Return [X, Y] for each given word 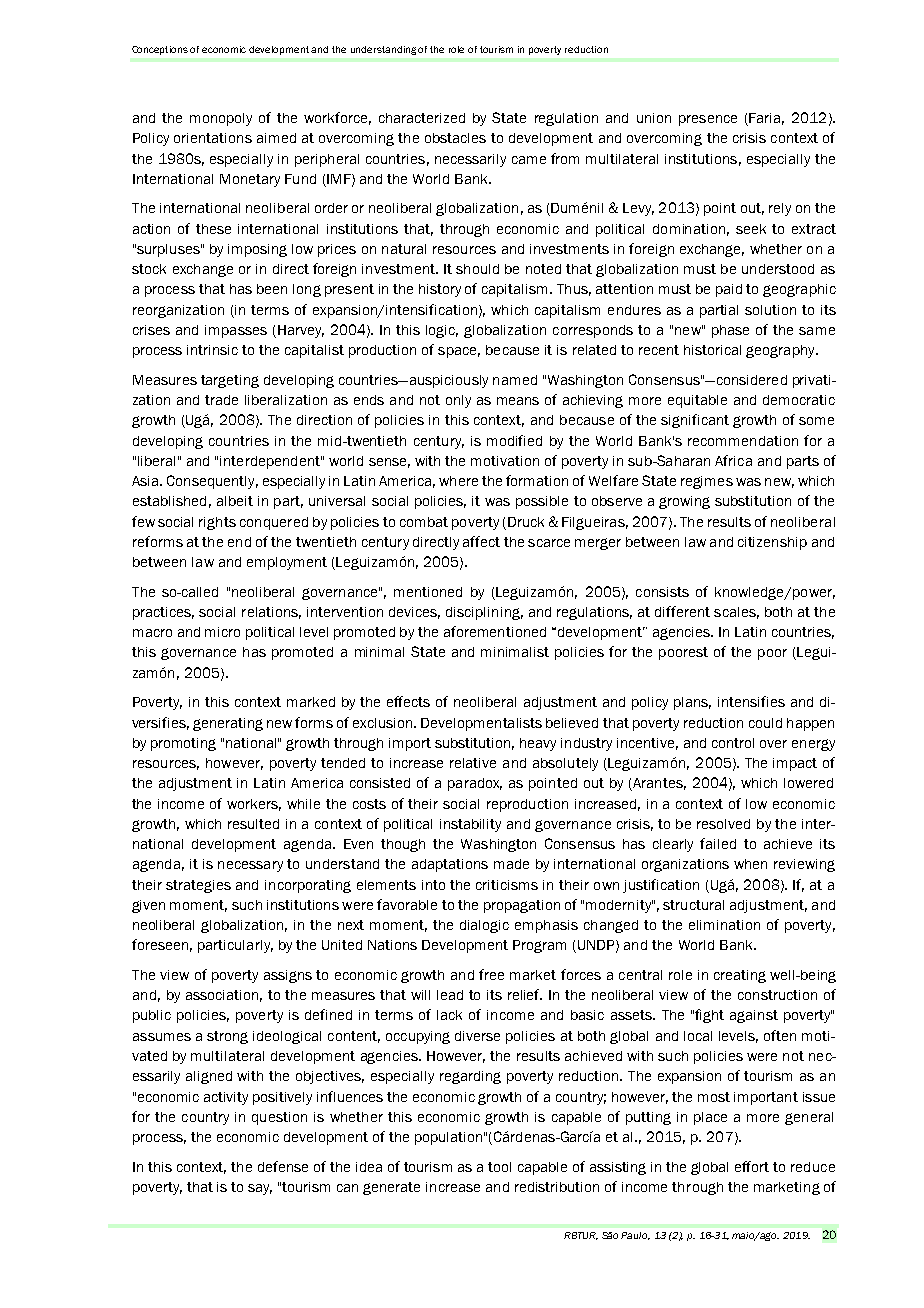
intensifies [751, 701]
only [458, 401]
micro [222, 632]
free [491, 974]
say [260, 1189]
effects [408, 701]
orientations [213, 138]
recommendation [743, 441]
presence [708, 120]
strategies [198, 886]
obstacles [455, 138]
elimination [724, 925]
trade [221, 400]
